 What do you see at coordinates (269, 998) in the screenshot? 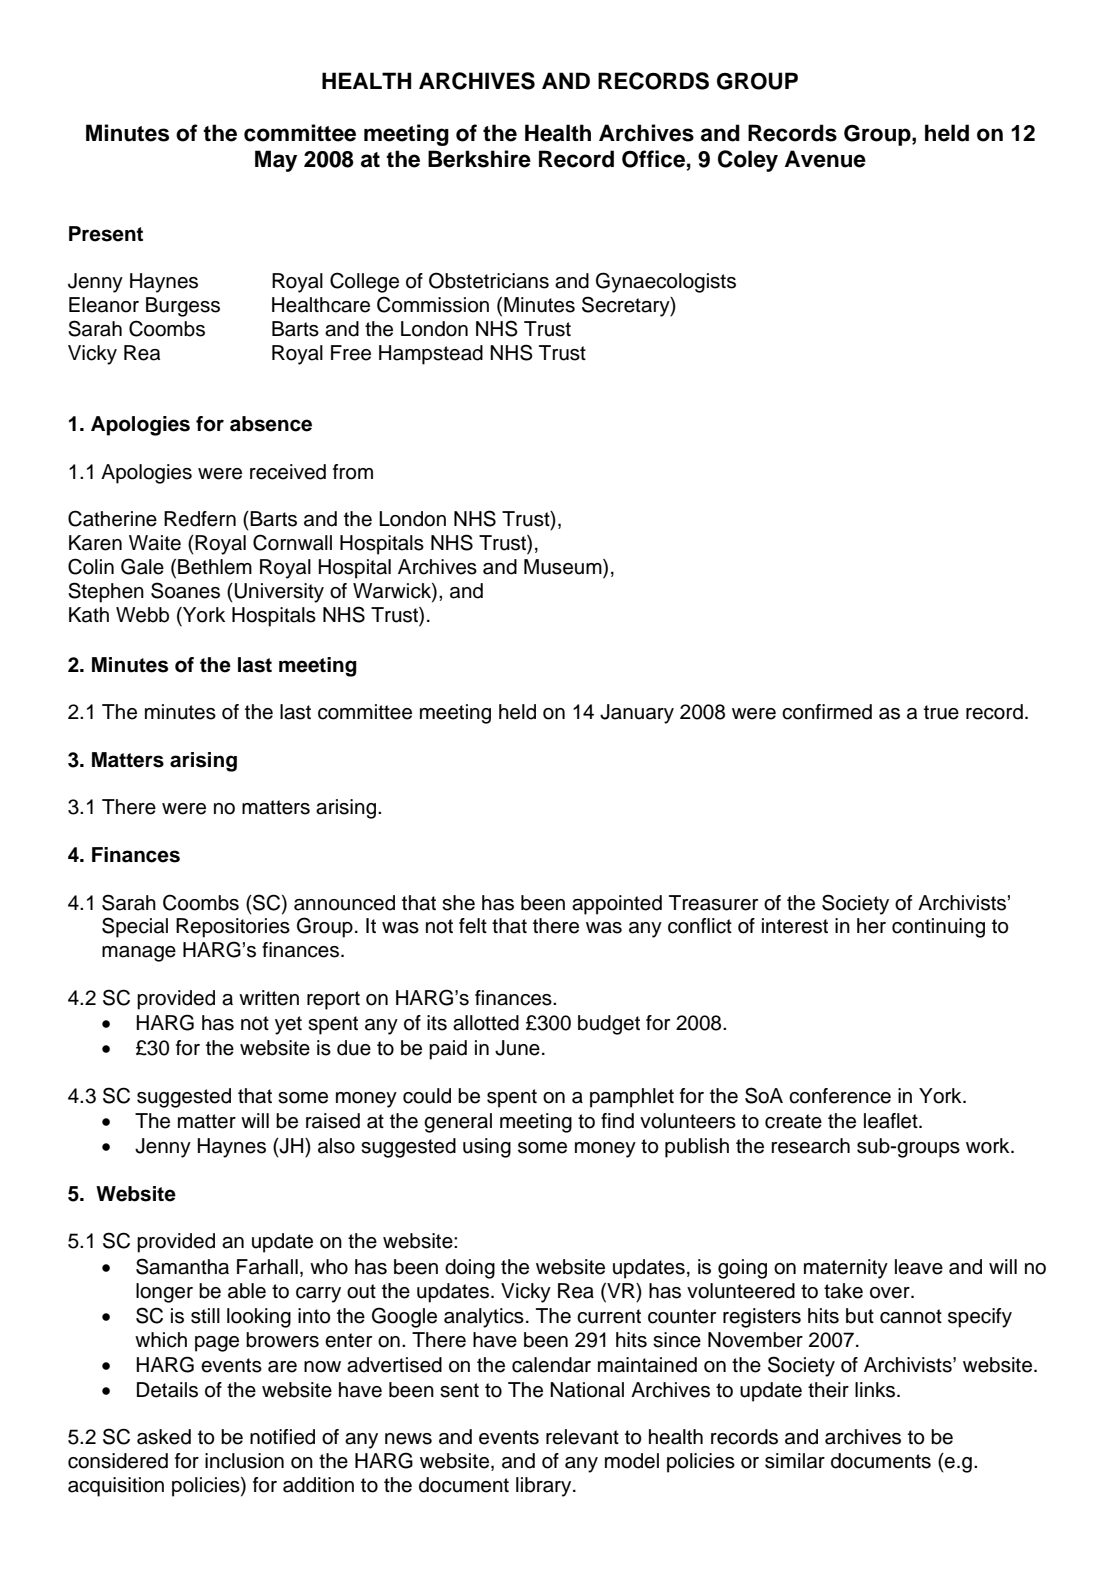
I see `written` at bounding box center [269, 998].
